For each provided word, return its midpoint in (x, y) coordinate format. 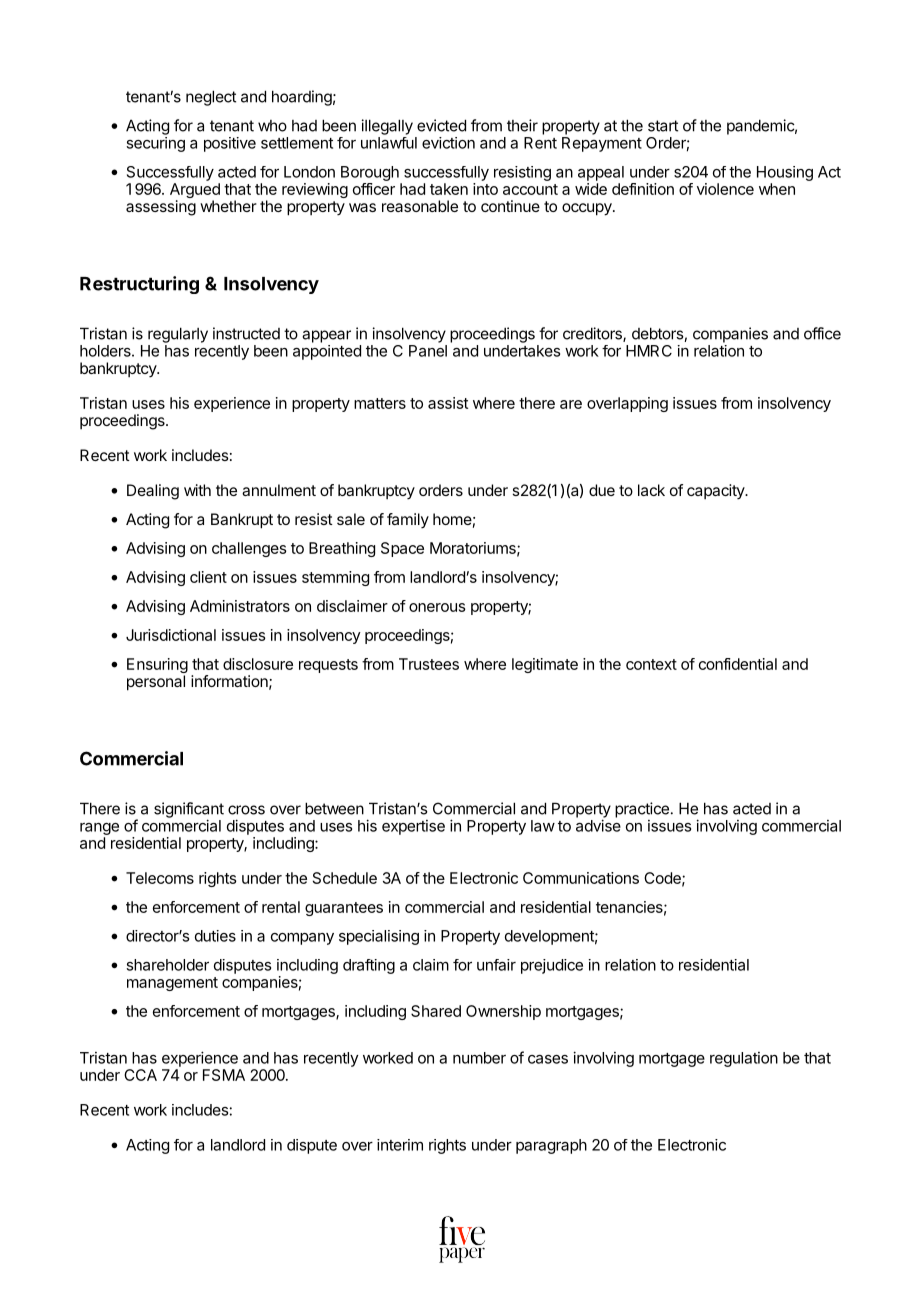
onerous (437, 607)
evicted (441, 125)
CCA (140, 1075)
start (663, 126)
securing (155, 144)
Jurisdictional (171, 635)
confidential (738, 664)
